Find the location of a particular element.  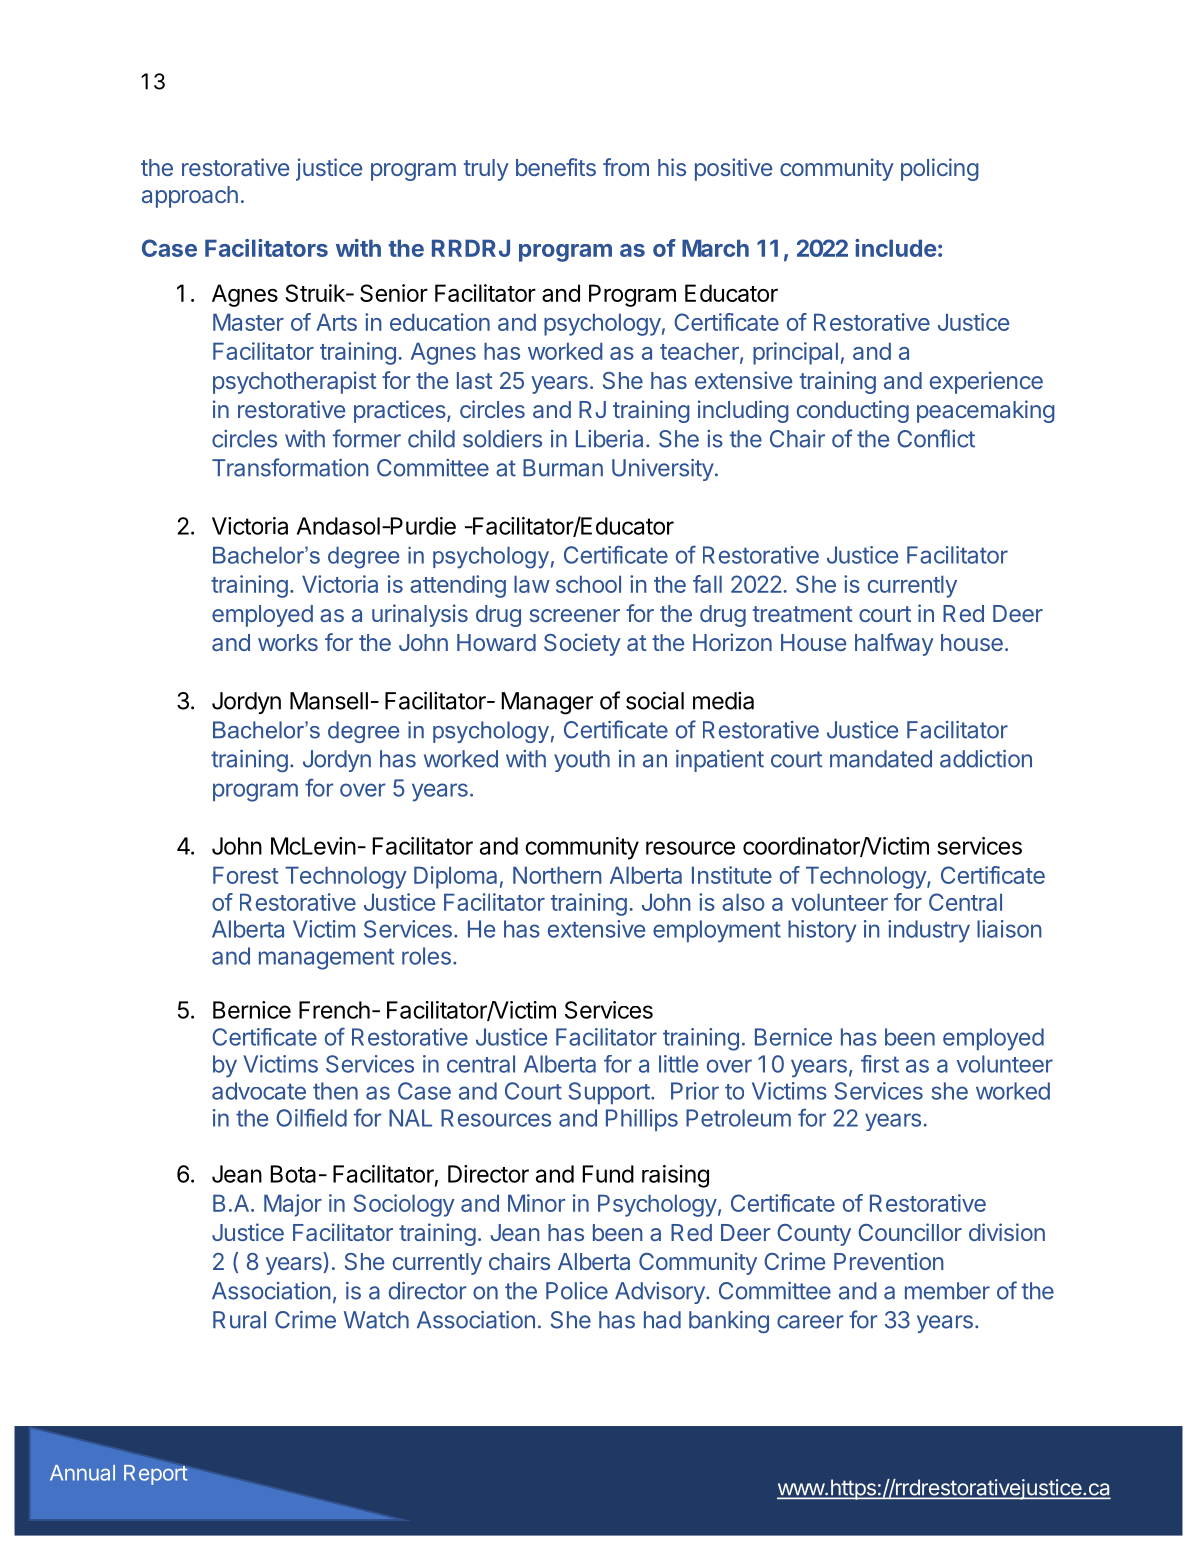

mandated is located at coordinates (881, 759).
